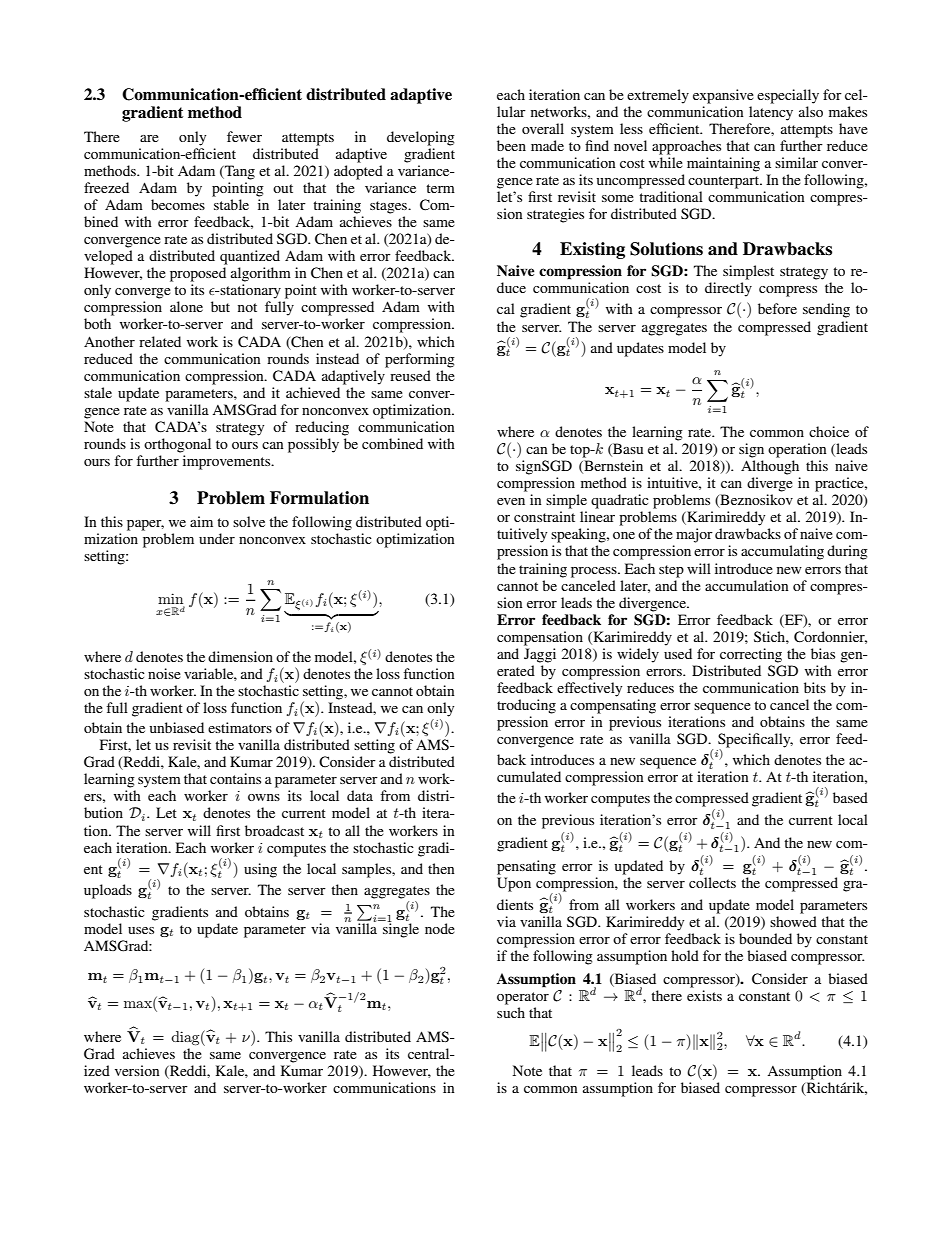 This image has width=952, height=1233. Describe the element at coordinates (217, 538) in the image. I see `under` at that location.
